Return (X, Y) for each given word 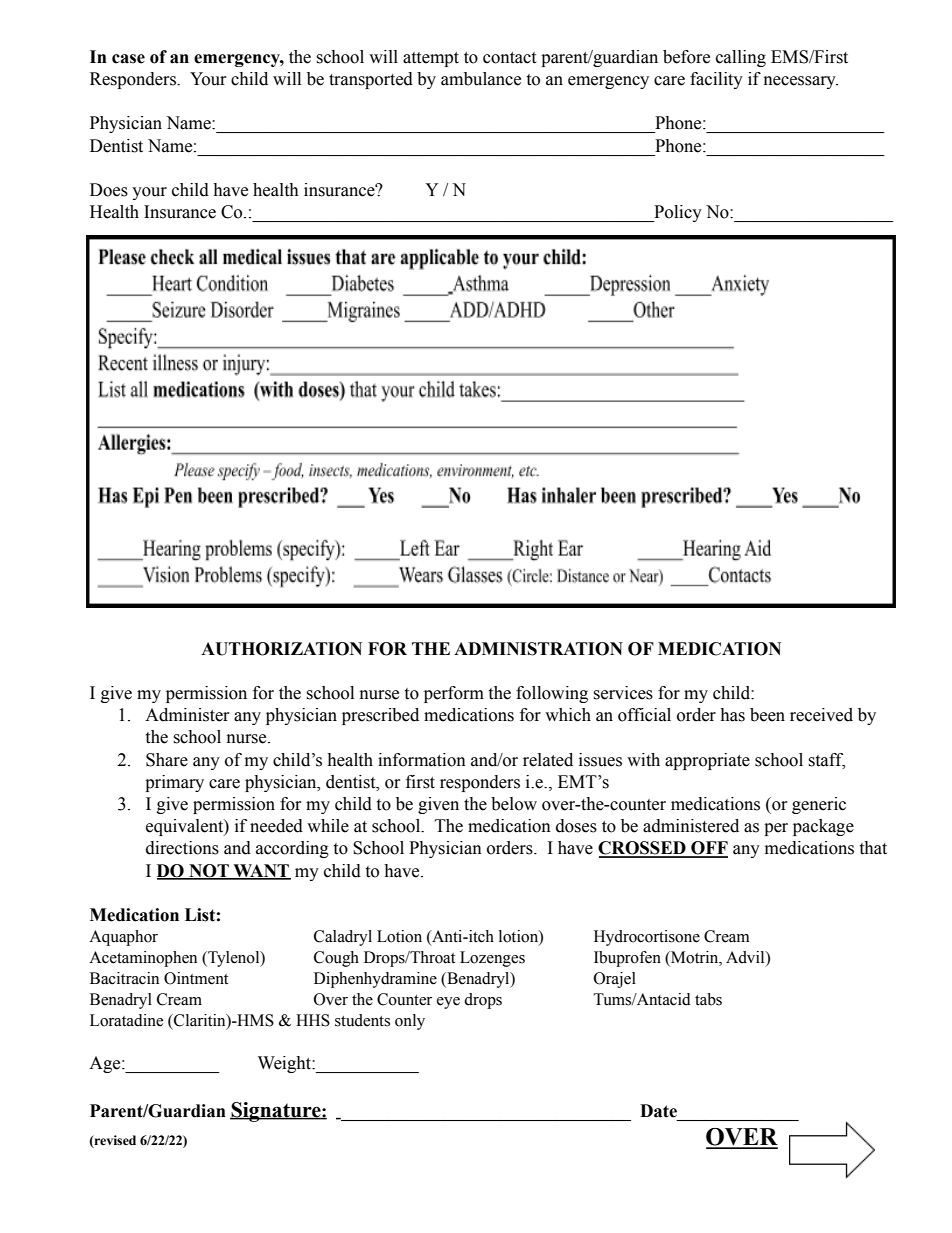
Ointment (196, 978)
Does (109, 190)
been (767, 715)
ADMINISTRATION (538, 649)
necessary (801, 82)
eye (448, 1003)
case (128, 59)
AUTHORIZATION (281, 649)
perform (454, 694)
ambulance (481, 79)
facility (716, 80)
